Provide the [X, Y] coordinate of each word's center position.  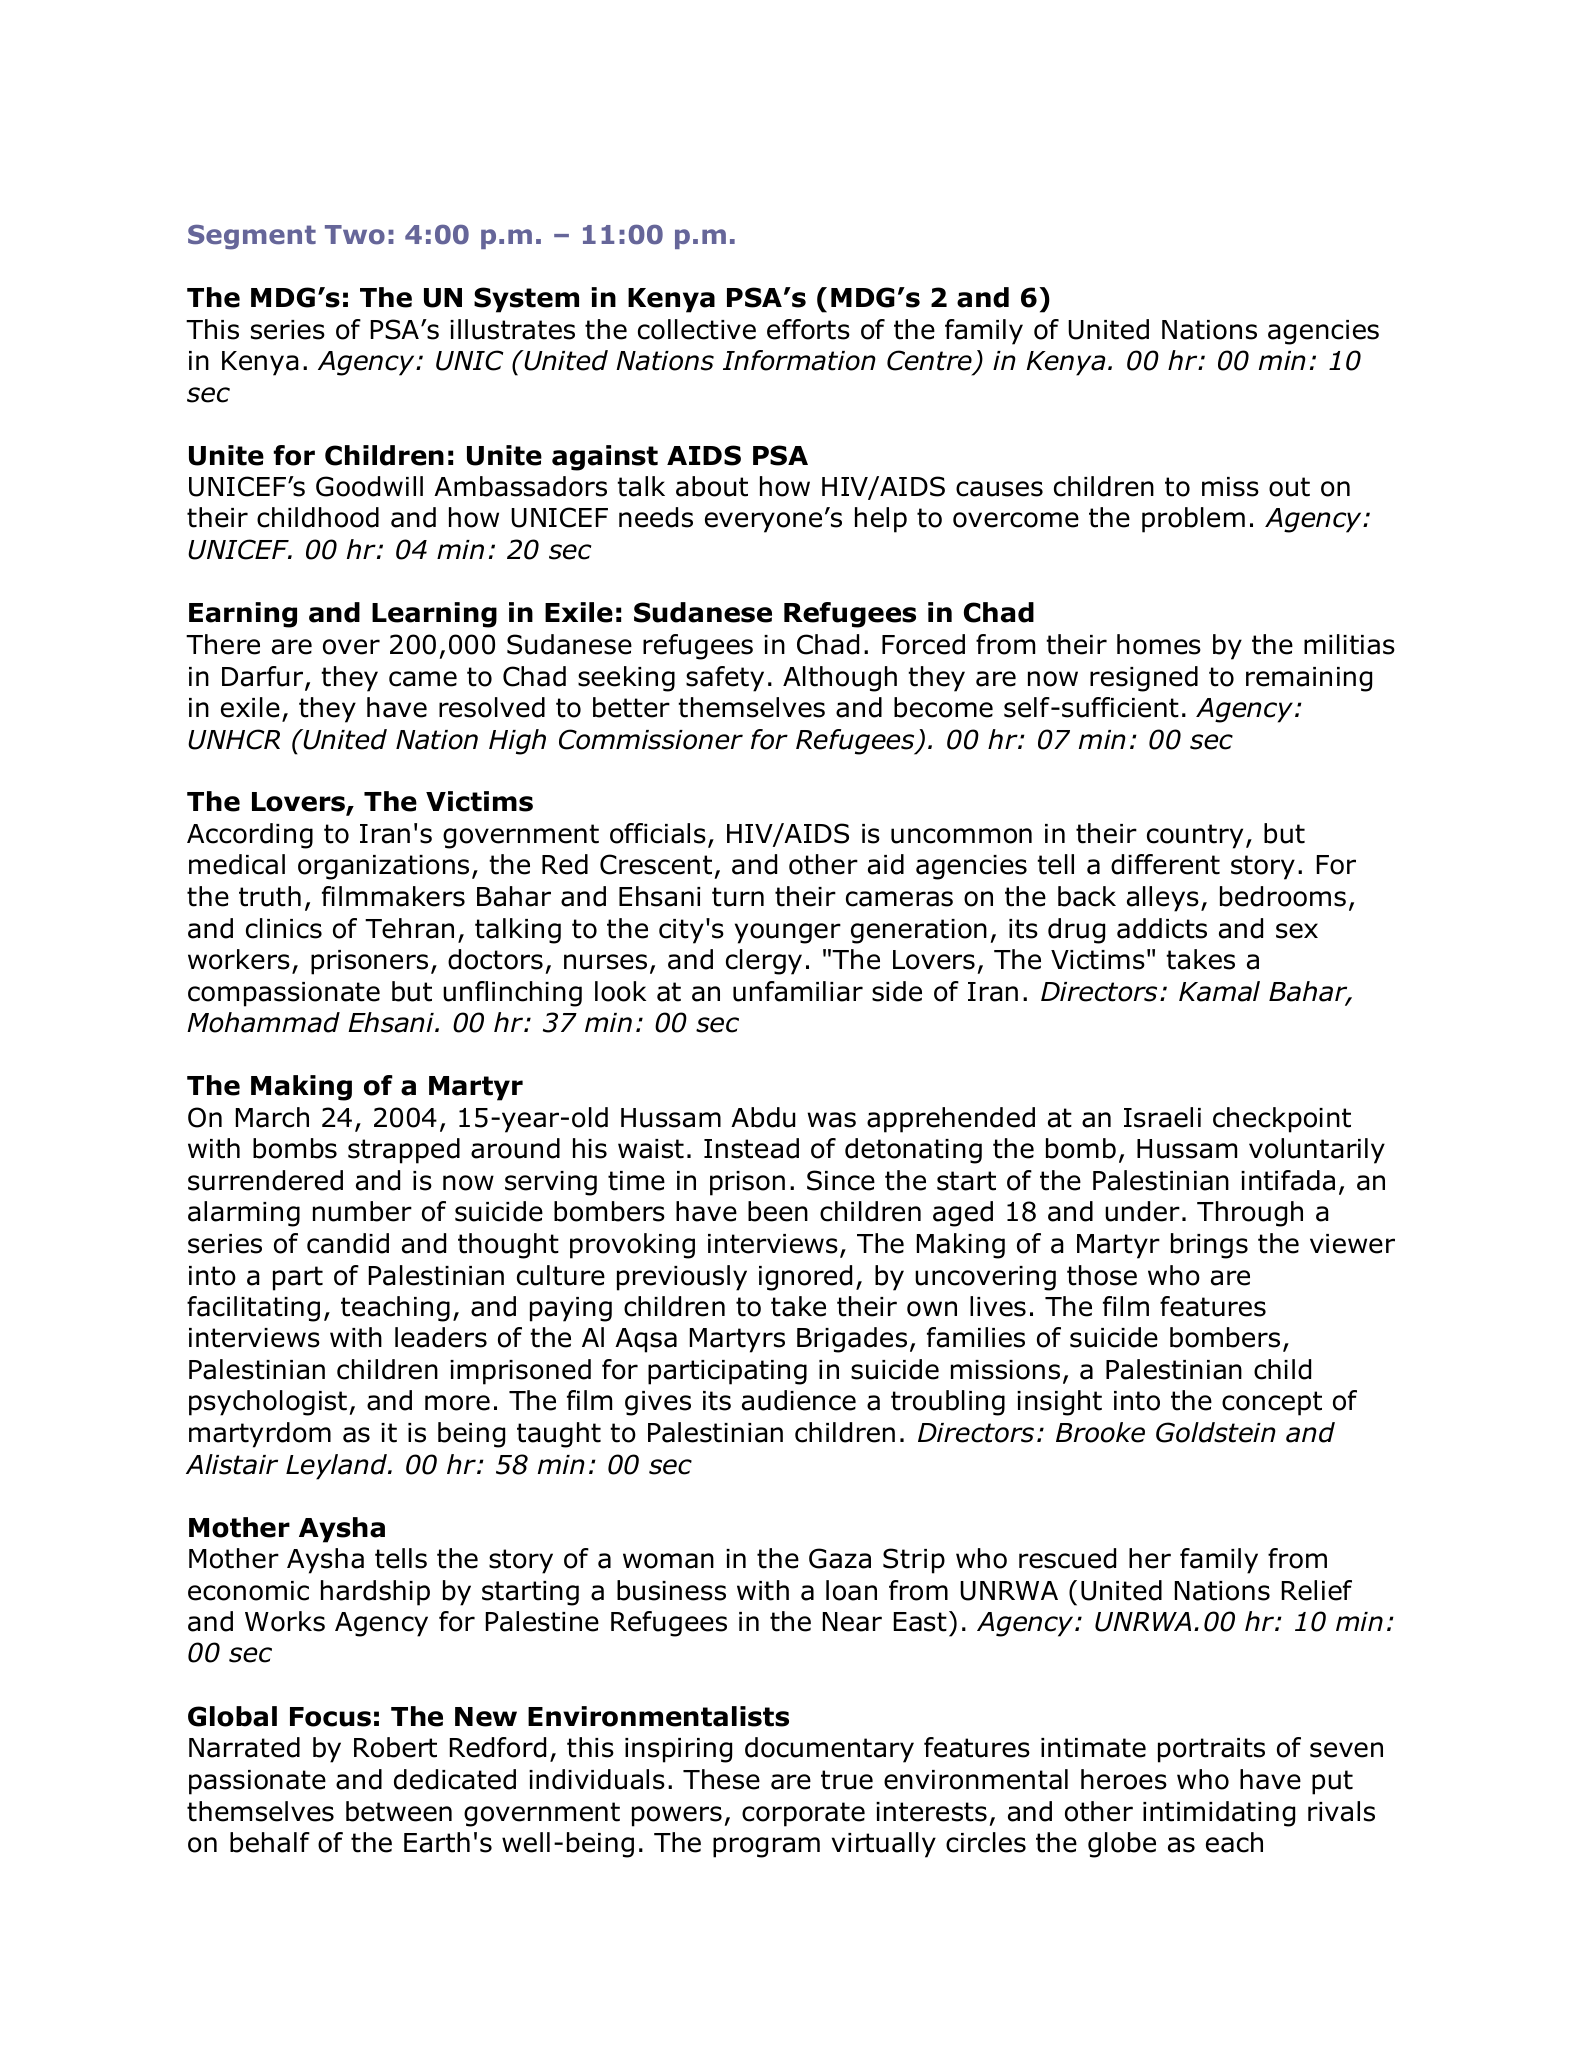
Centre [929, 360]
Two [355, 235]
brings [1209, 1246]
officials [658, 833]
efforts [808, 329]
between [399, 1811]
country [1195, 836]
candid [348, 1243]
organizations [383, 867]
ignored [805, 1278]
